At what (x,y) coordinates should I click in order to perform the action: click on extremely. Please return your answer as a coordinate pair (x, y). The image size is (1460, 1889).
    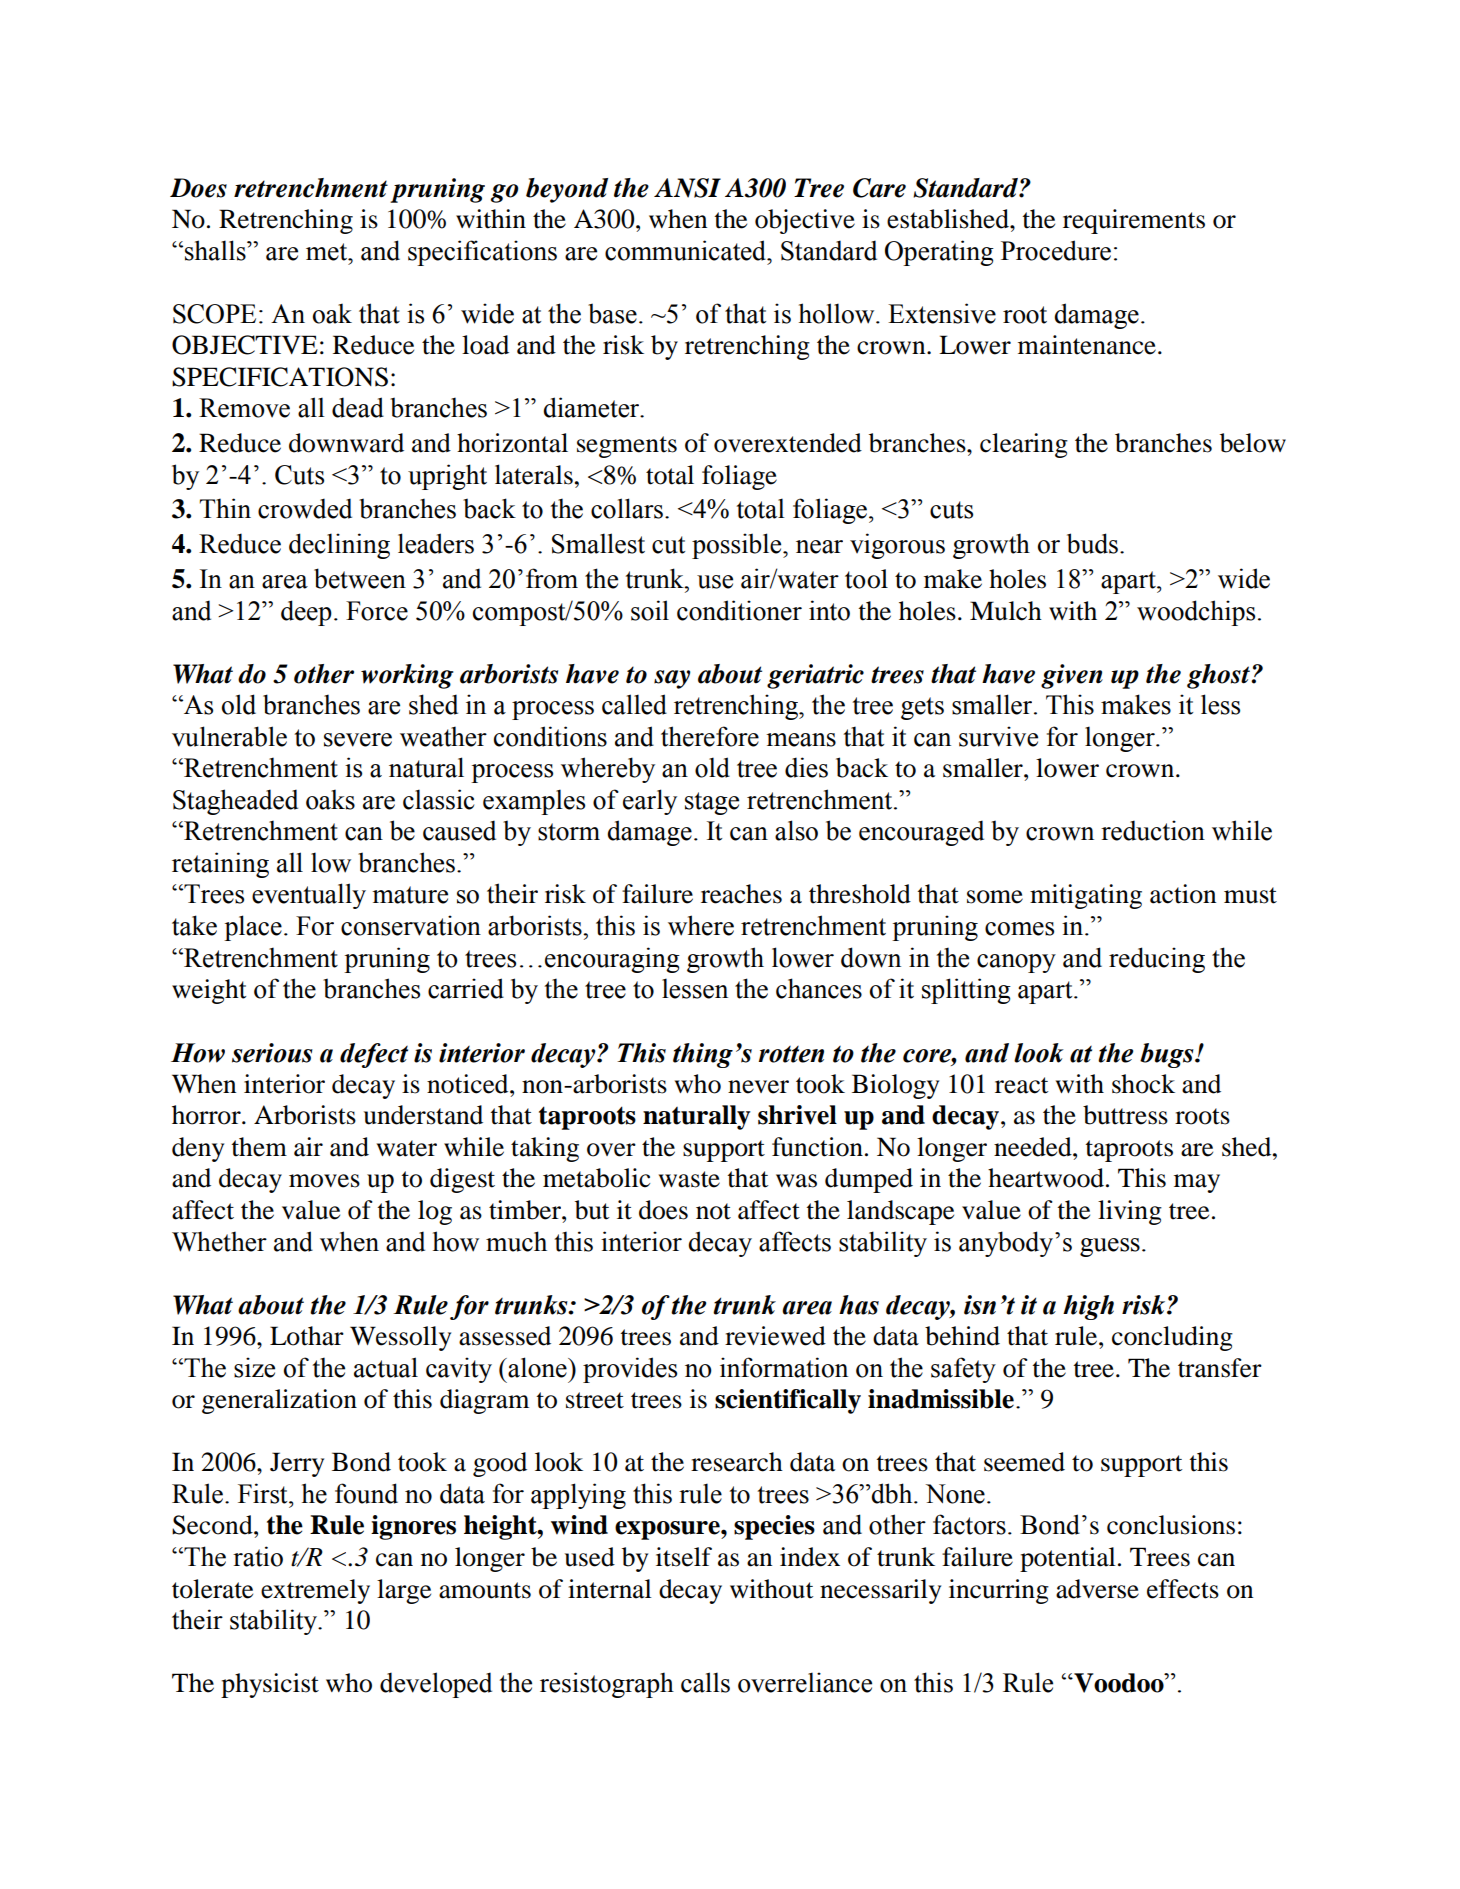
    Looking at the image, I should click on (315, 1591).
